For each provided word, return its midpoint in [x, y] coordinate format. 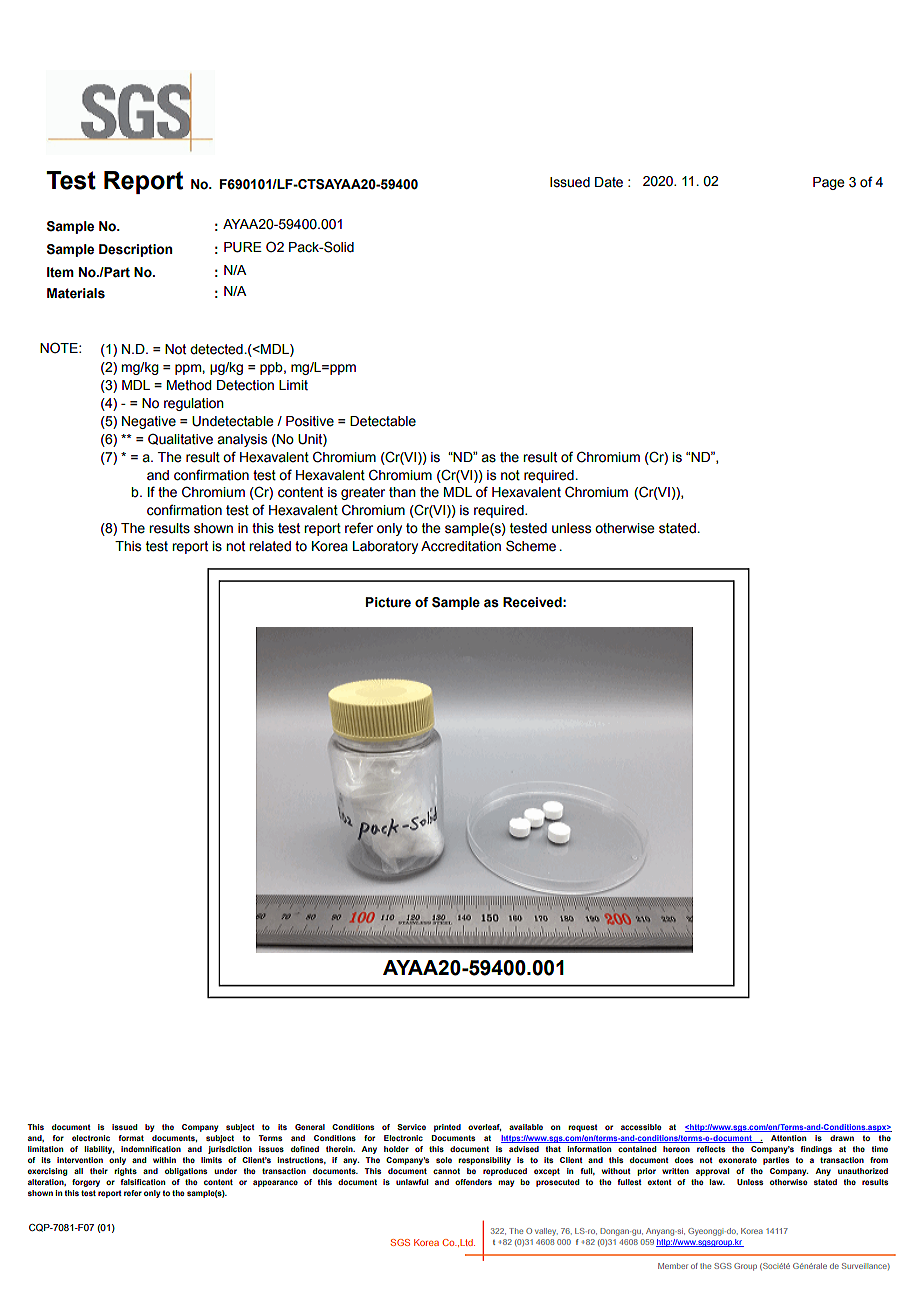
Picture [388, 602]
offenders [473, 1182]
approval [712, 1172]
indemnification [151, 1149]
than [402, 492]
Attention [788, 1138]
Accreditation [461, 546]
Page [829, 183]
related [270, 546]
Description [135, 250]
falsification [142, 1182]
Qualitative [180, 439]
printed [447, 1128]
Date [609, 182]
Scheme [531, 546]
